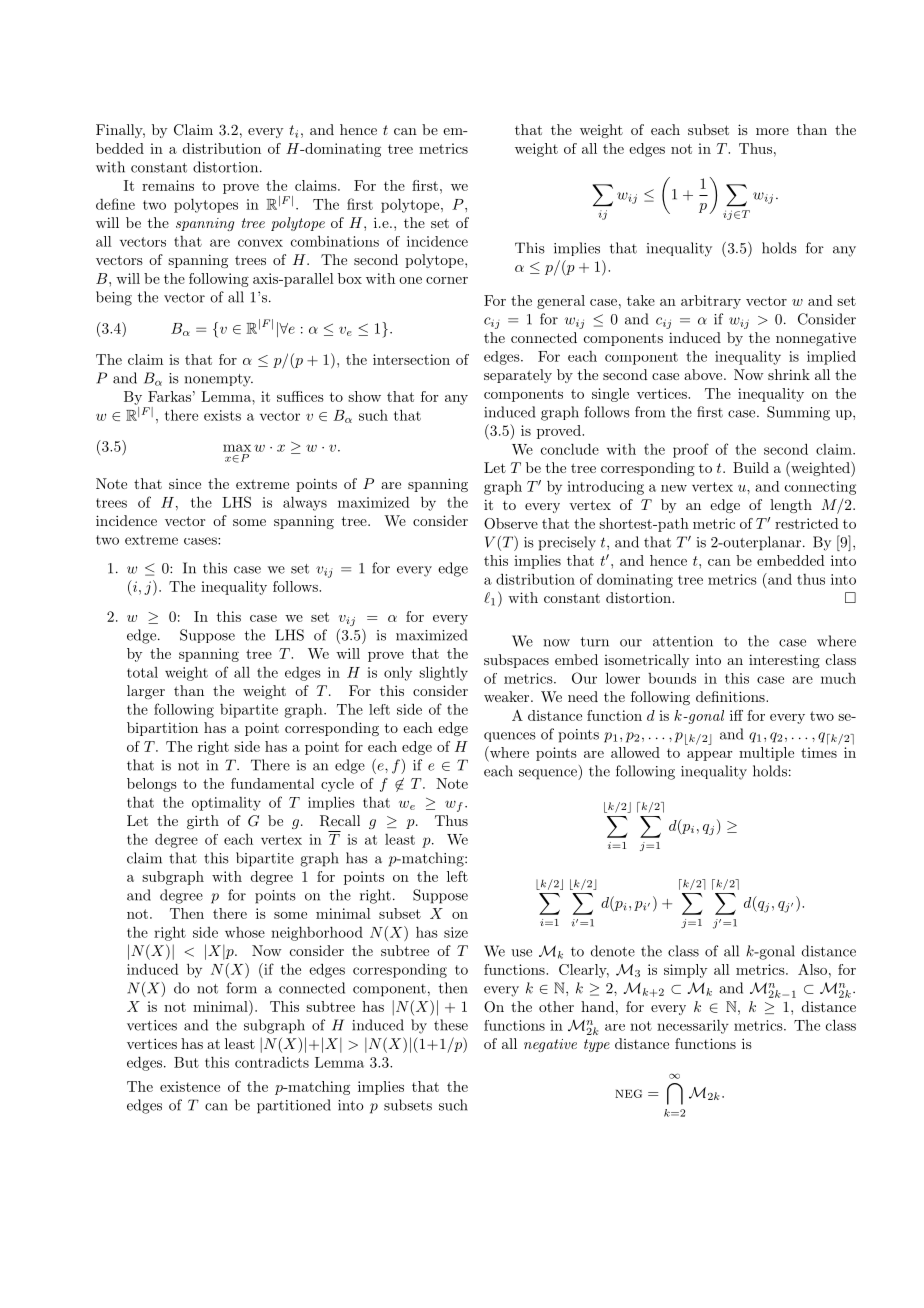 This document has width=924, height=1308. Describe the element at coordinates (451, 1025) in the document. I see `these` at that location.
